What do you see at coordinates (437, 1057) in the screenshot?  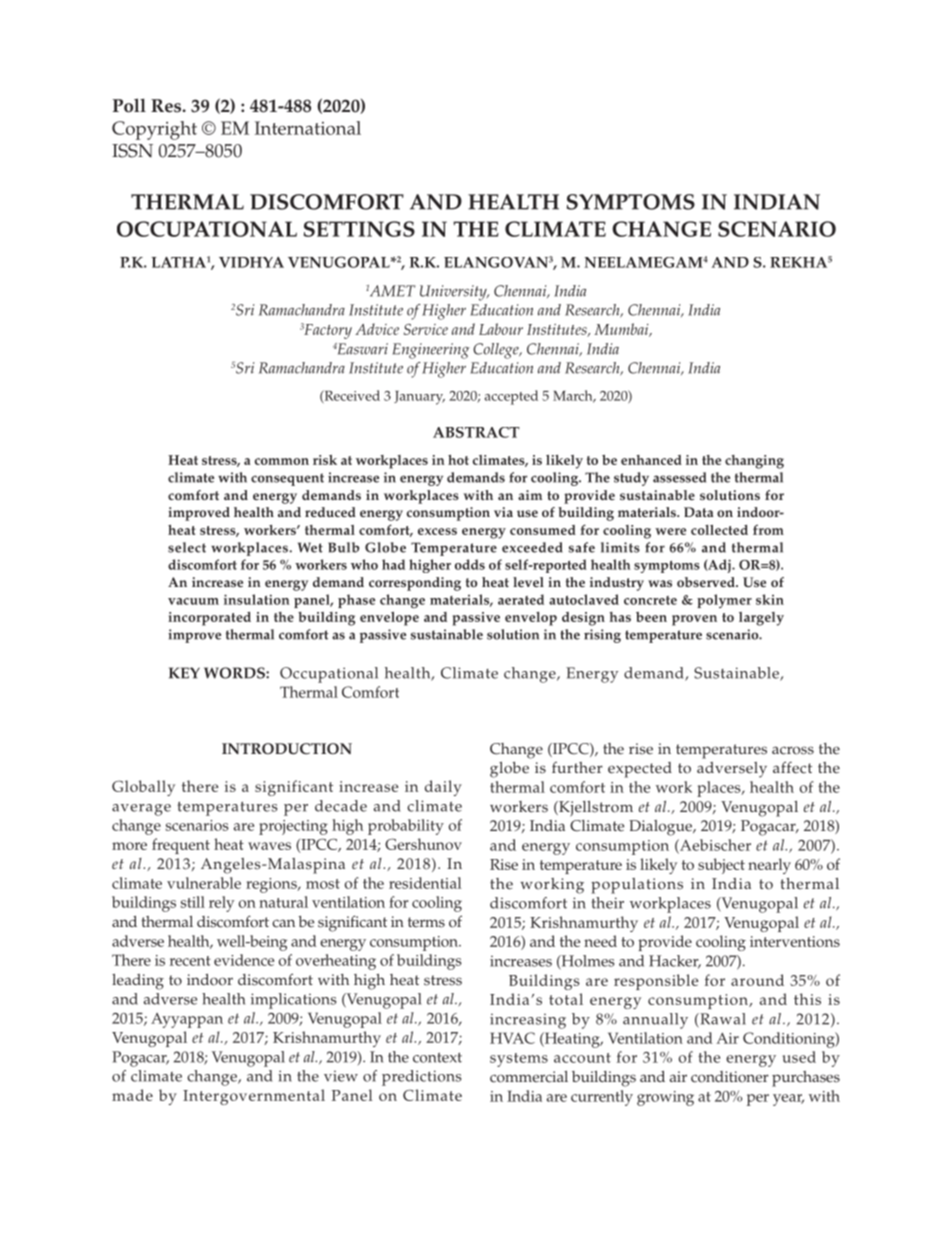 I see `context` at bounding box center [437, 1057].
